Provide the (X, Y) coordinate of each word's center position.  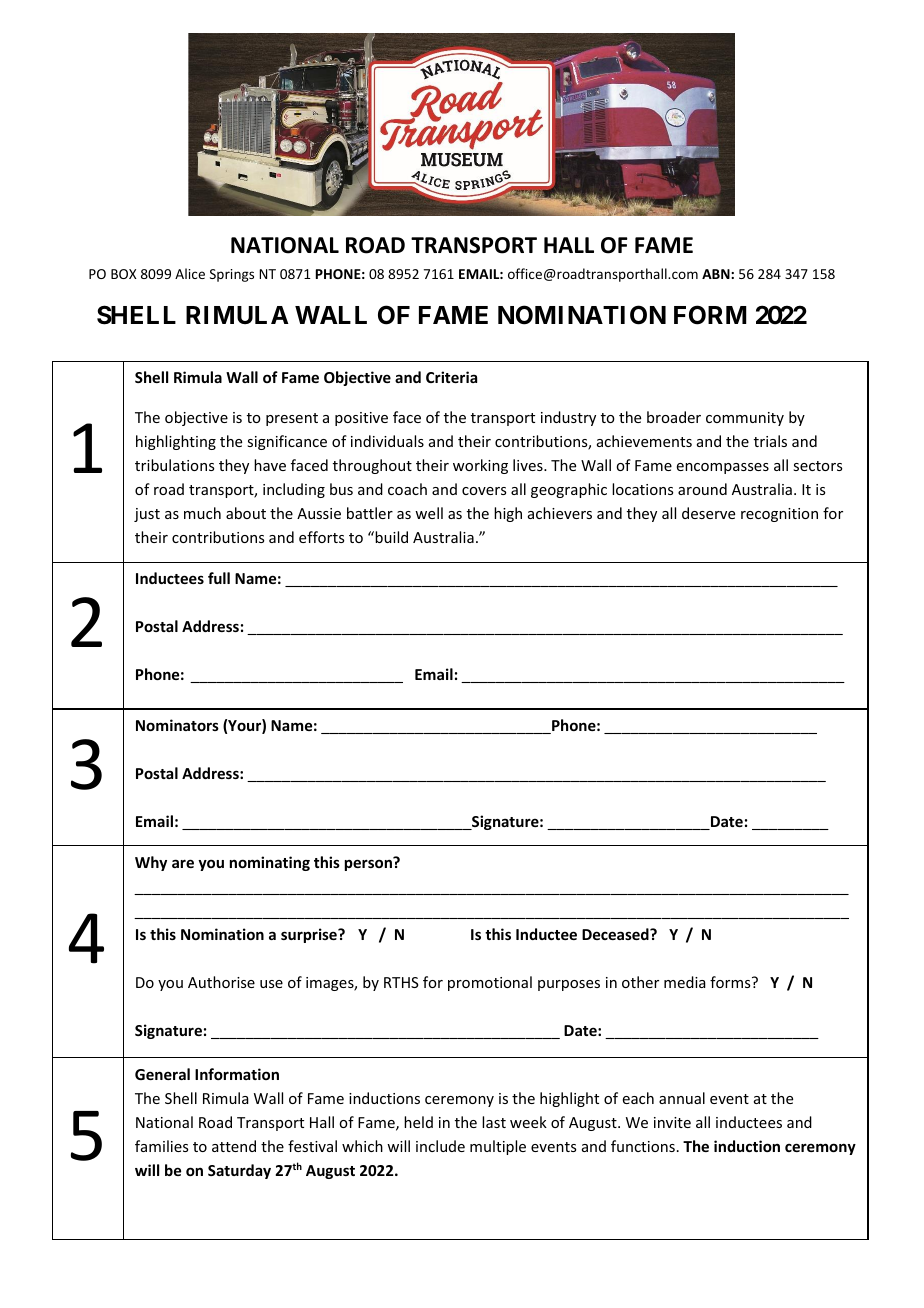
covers (484, 491)
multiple (498, 1147)
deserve (708, 513)
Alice (190, 273)
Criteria (451, 377)
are (183, 863)
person (369, 864)
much (202, 513)
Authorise (221, 982)
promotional (490, 983)
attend (234, 1146)
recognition (779, 515)
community (745, 419)
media (685, 982)
